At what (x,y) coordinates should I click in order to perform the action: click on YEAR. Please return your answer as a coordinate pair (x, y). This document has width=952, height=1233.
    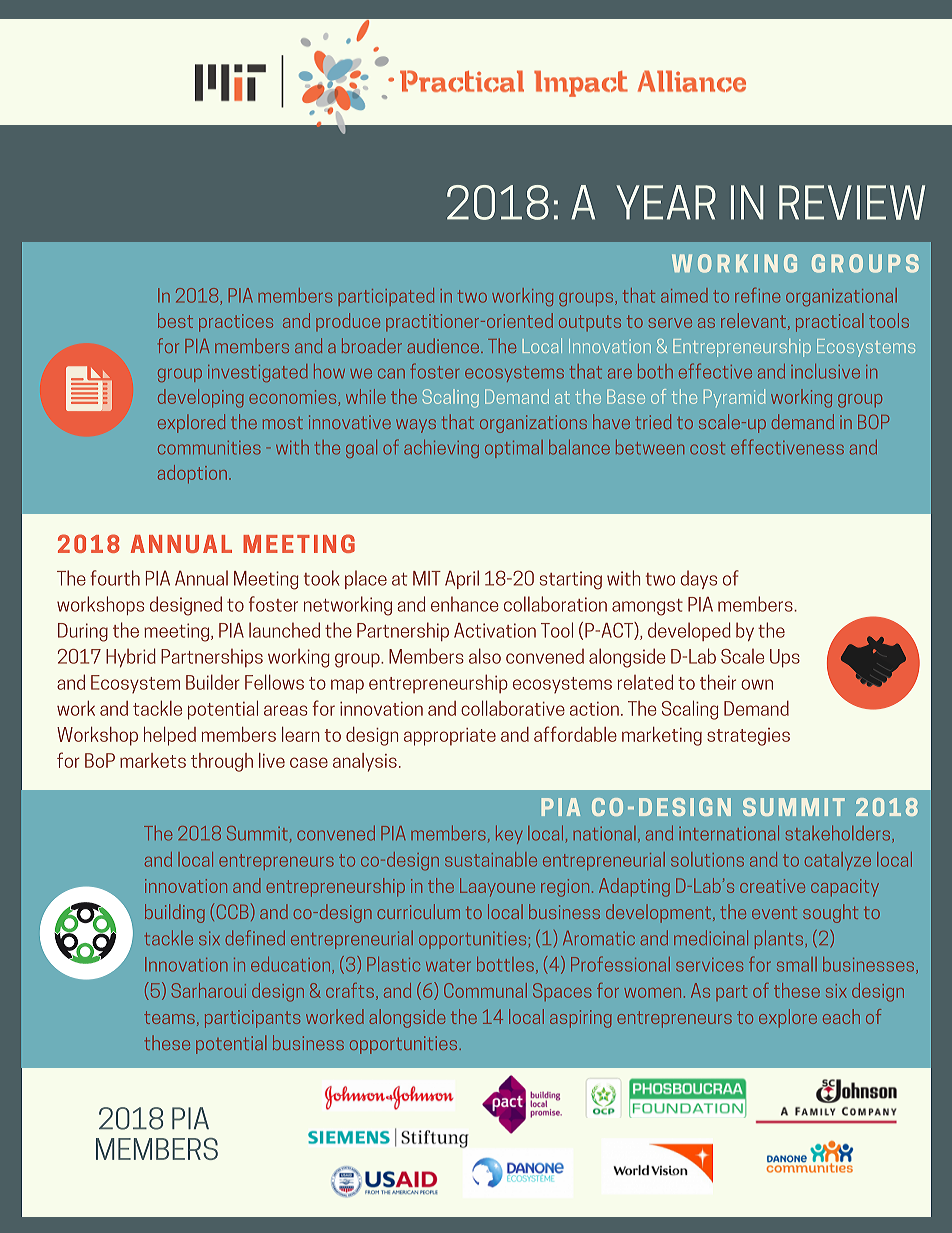
    Looking at the image, I should click on (666, 202).
